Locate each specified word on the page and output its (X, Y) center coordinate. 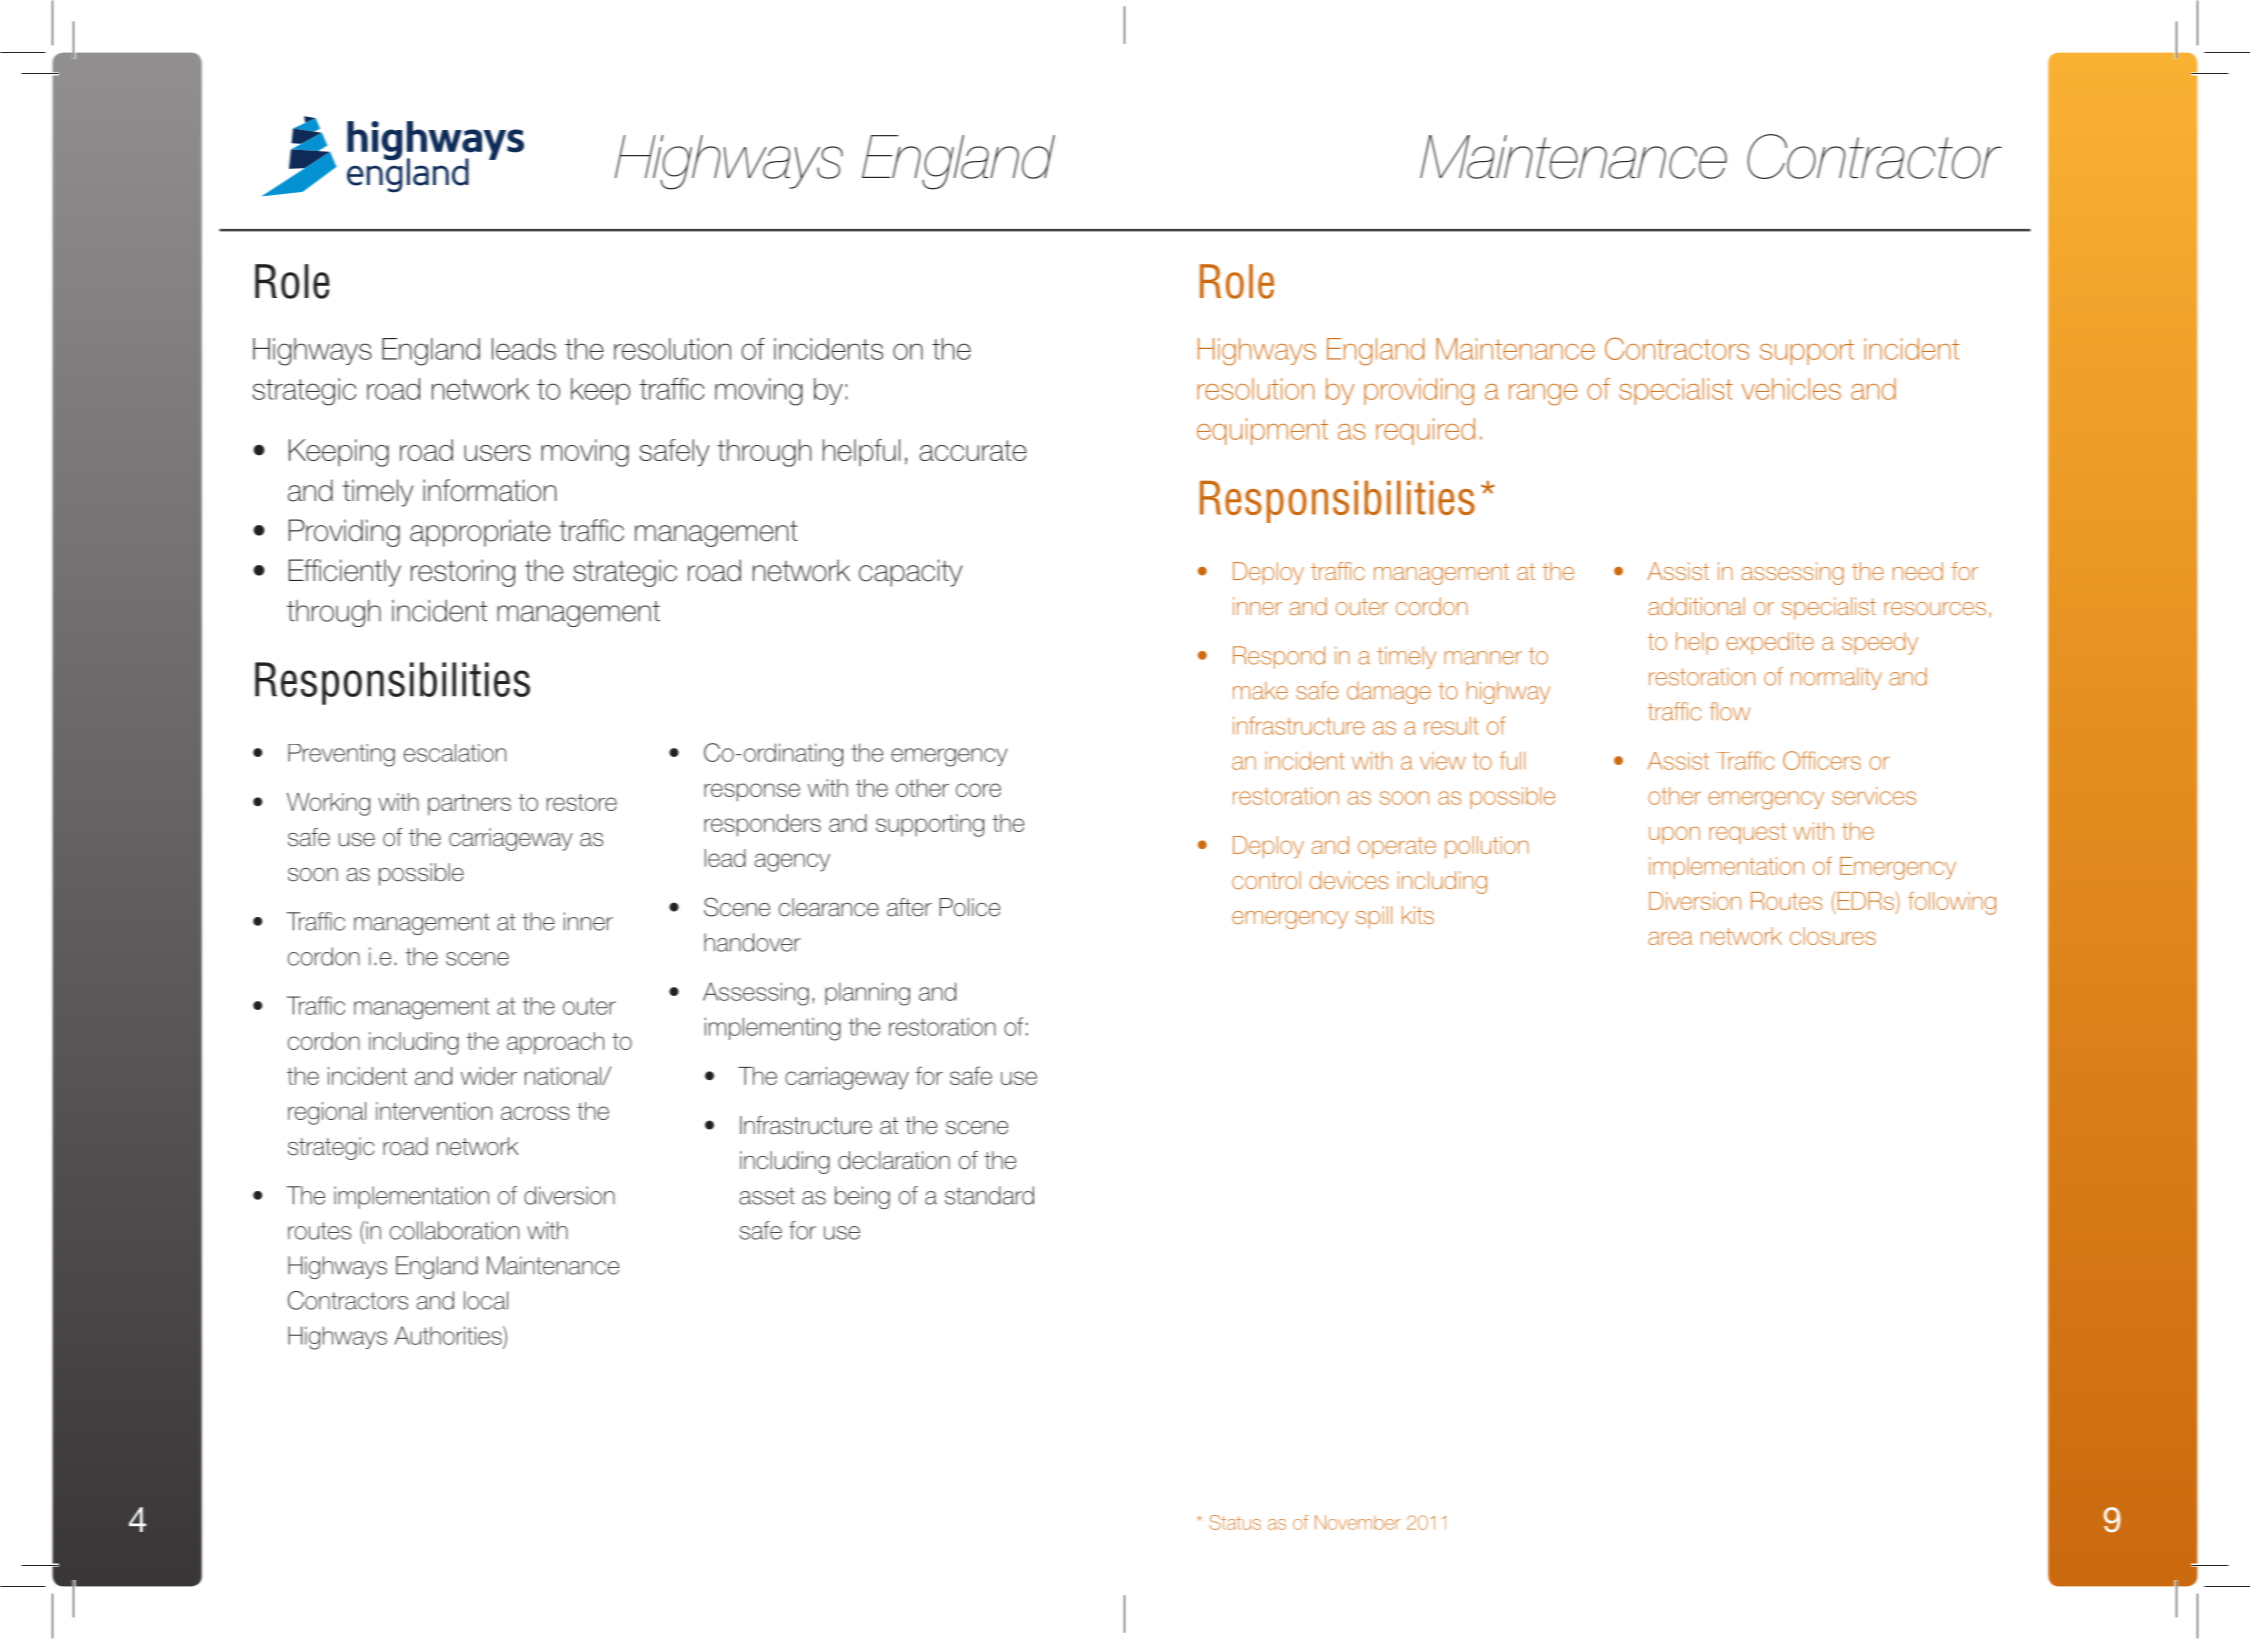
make (1260, 690)
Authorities (449, 1335)
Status (1235, 1522)
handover (752, 942)
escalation (455, 753)
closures (1833, 936)
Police (970, 907)
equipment (1262, 431)
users (497, 453)
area (1670, 938)
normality (1836, 678)
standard (989, 1195)
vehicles (1791, 389)
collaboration (454, 1230)
